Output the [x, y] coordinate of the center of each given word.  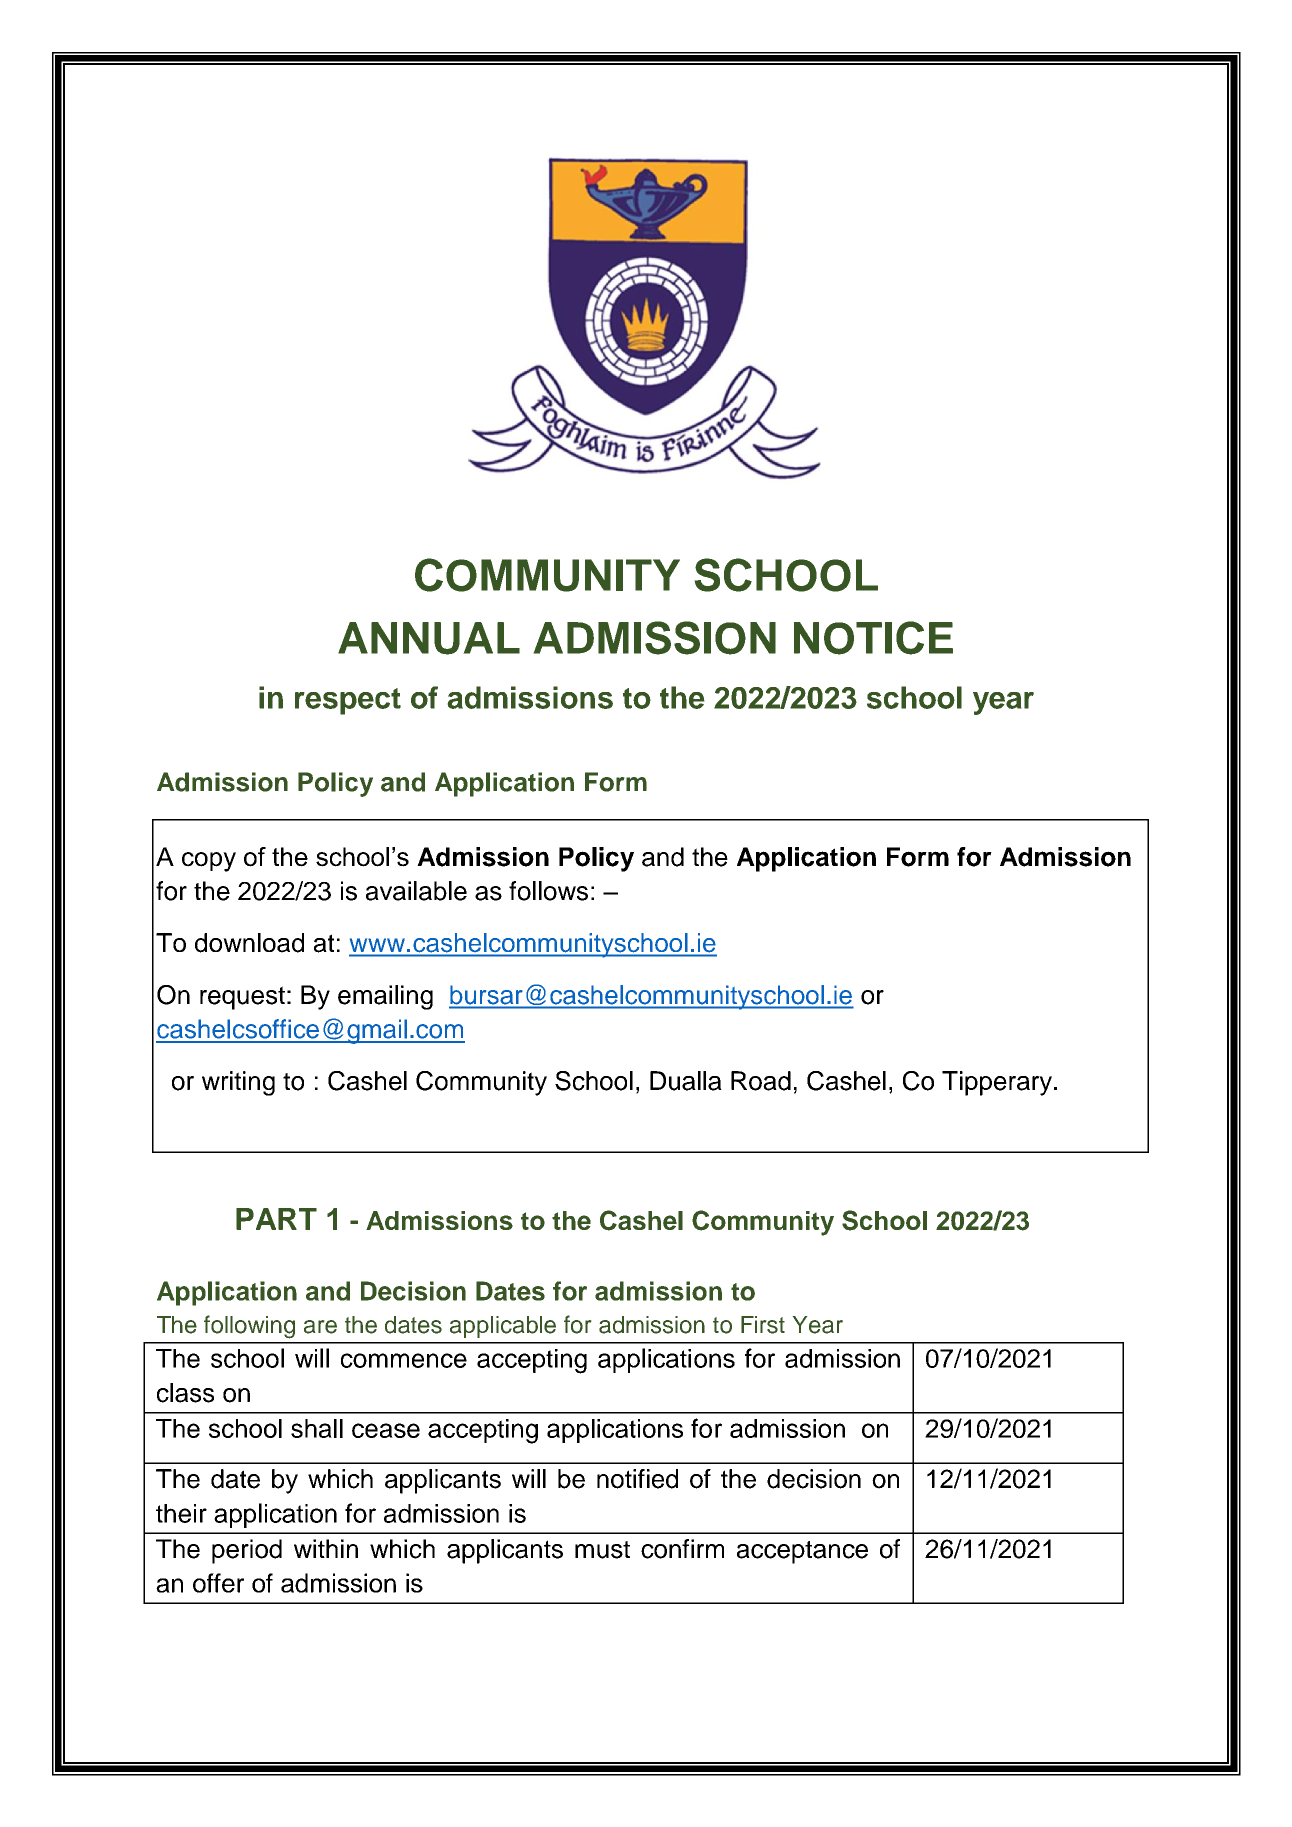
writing [238, 1083]
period [247, 1551]
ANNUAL [429, 638]
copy [209, 862]
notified [637, 1479]
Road [761, 1081]
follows [548, 891]
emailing [385, 997]
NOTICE [873, 638]
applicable [503, 1327]
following [249, 1327]
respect [348, 701]
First [763, 1325]
